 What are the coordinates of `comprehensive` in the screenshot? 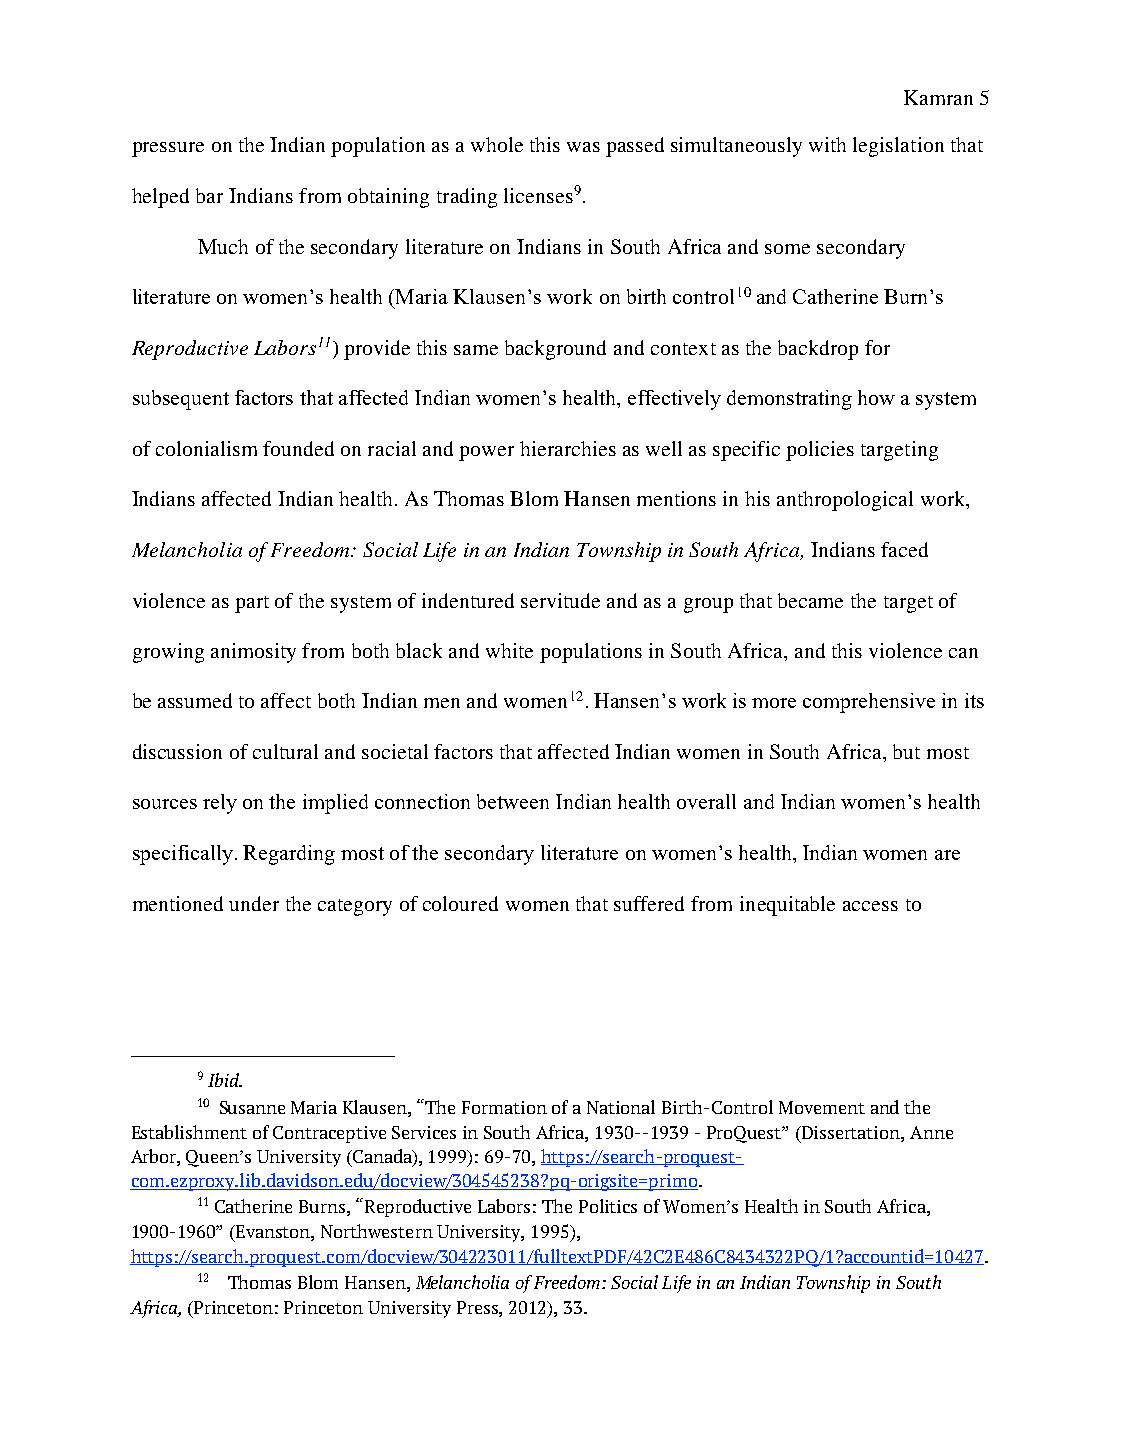 It's located at (869, 703).
